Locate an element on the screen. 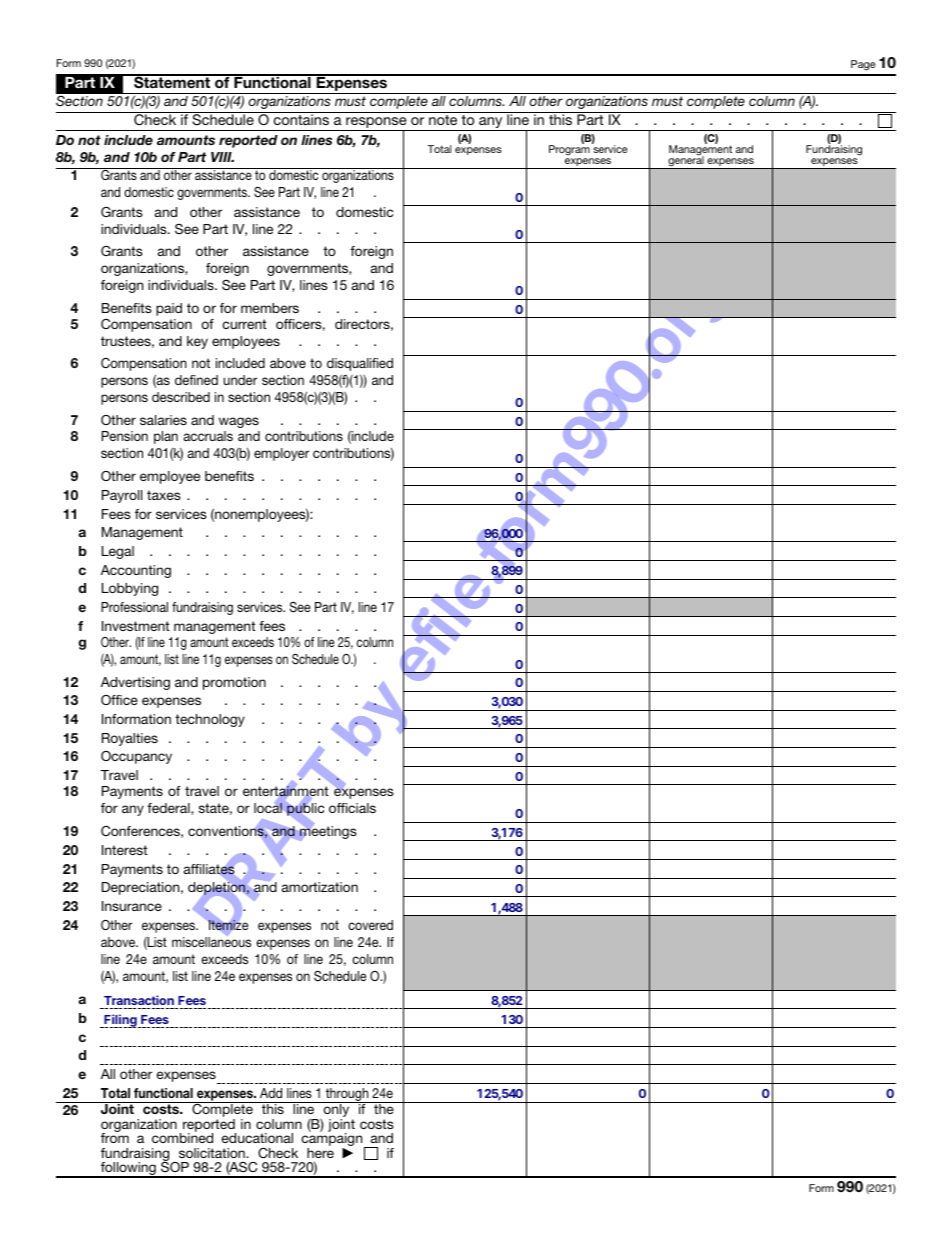 This screenshot has width=952, height=1233. solicitation is located at coordinates (213, 1153).
